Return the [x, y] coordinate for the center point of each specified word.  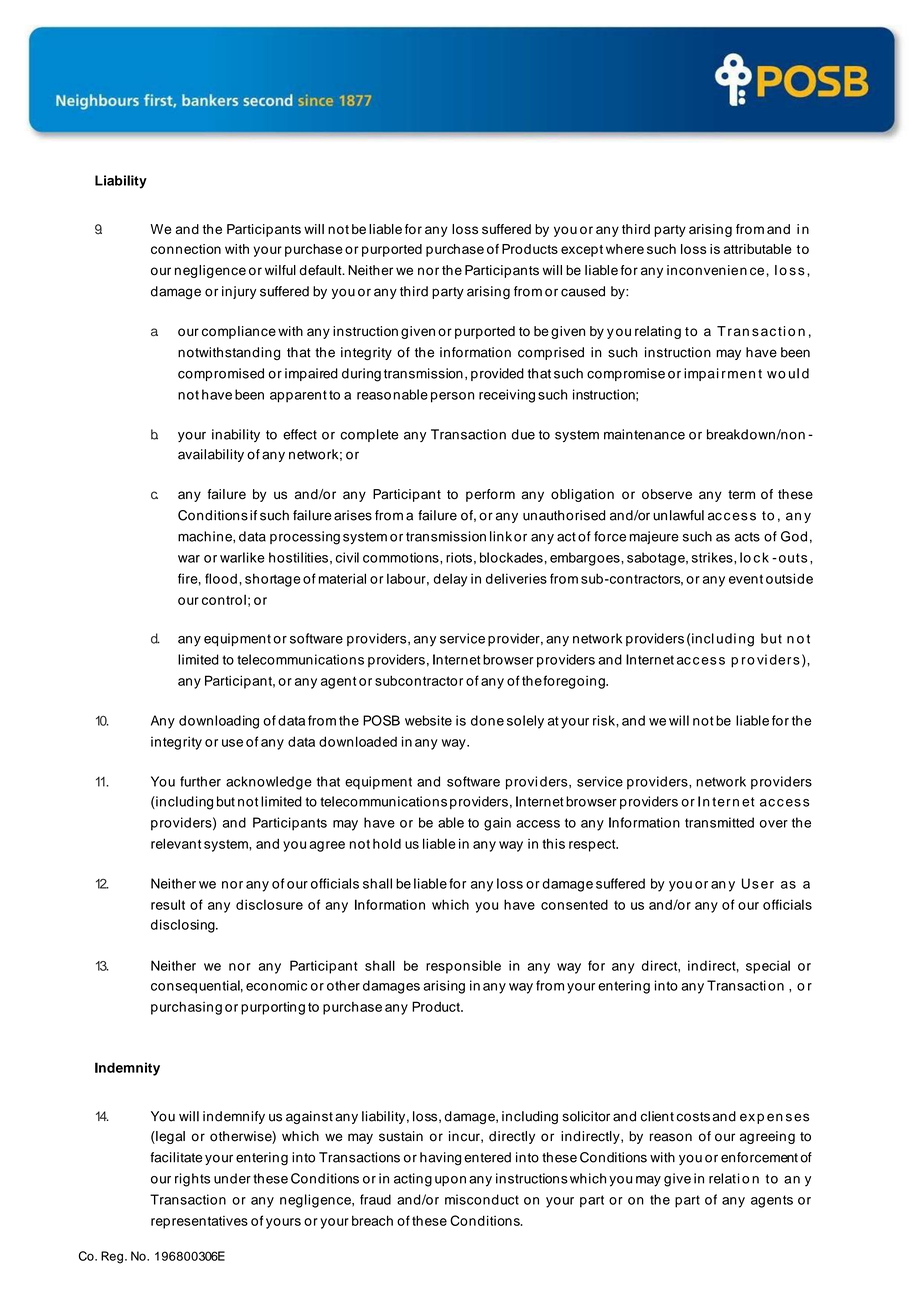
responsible [463, 967]
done [487, 720]
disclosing [184, 926]
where [625, 249]
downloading [219, 722]
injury [239, 292]
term [741, 494]
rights [192, 1180]
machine [206, 537]
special [768, 967]
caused [583, 291]
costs [693, 1117]
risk [605, 720]
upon [450, 1181]
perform [490, 495]
